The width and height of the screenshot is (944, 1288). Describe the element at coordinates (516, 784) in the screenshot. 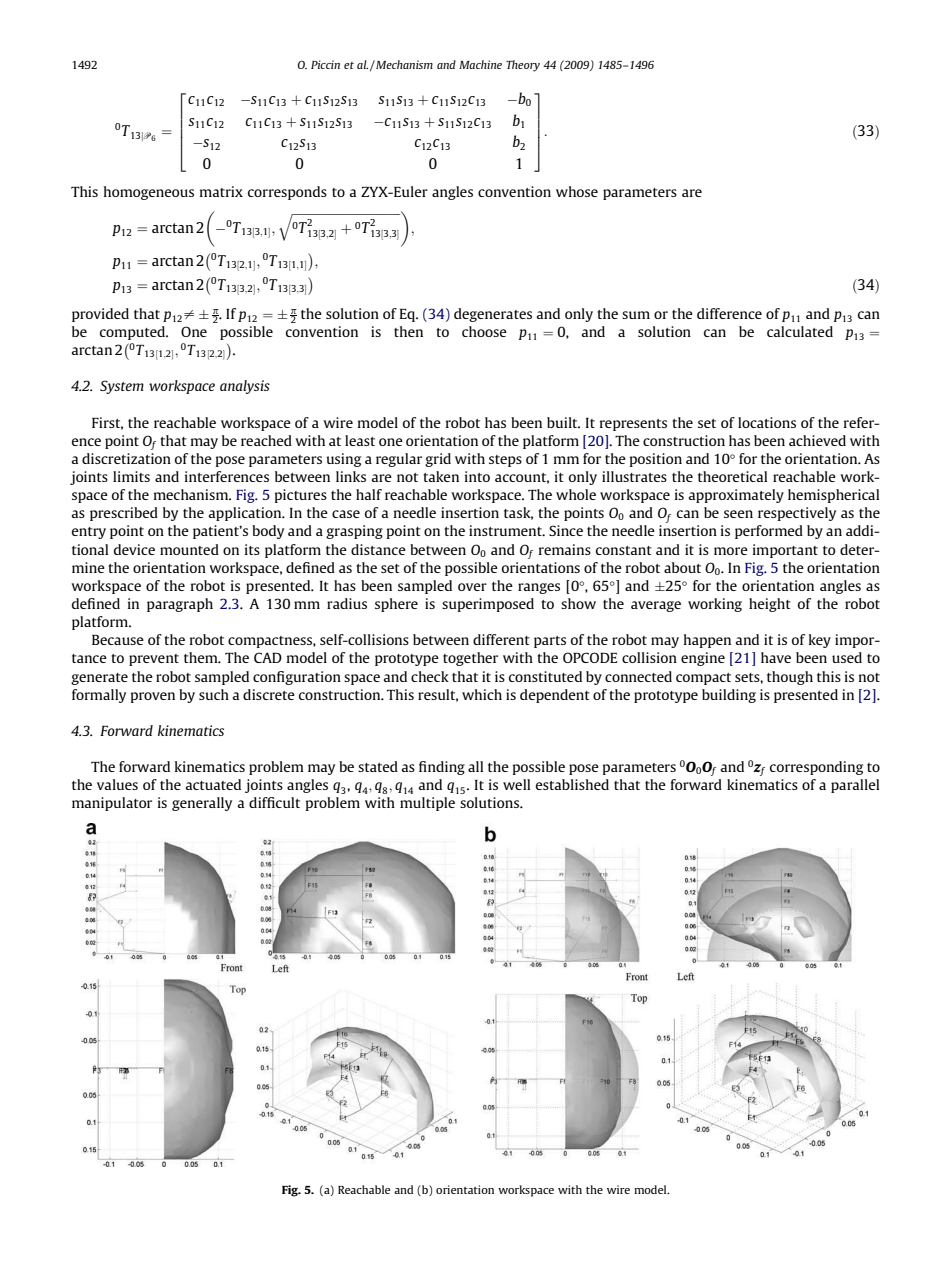

I see `well` at that location.
